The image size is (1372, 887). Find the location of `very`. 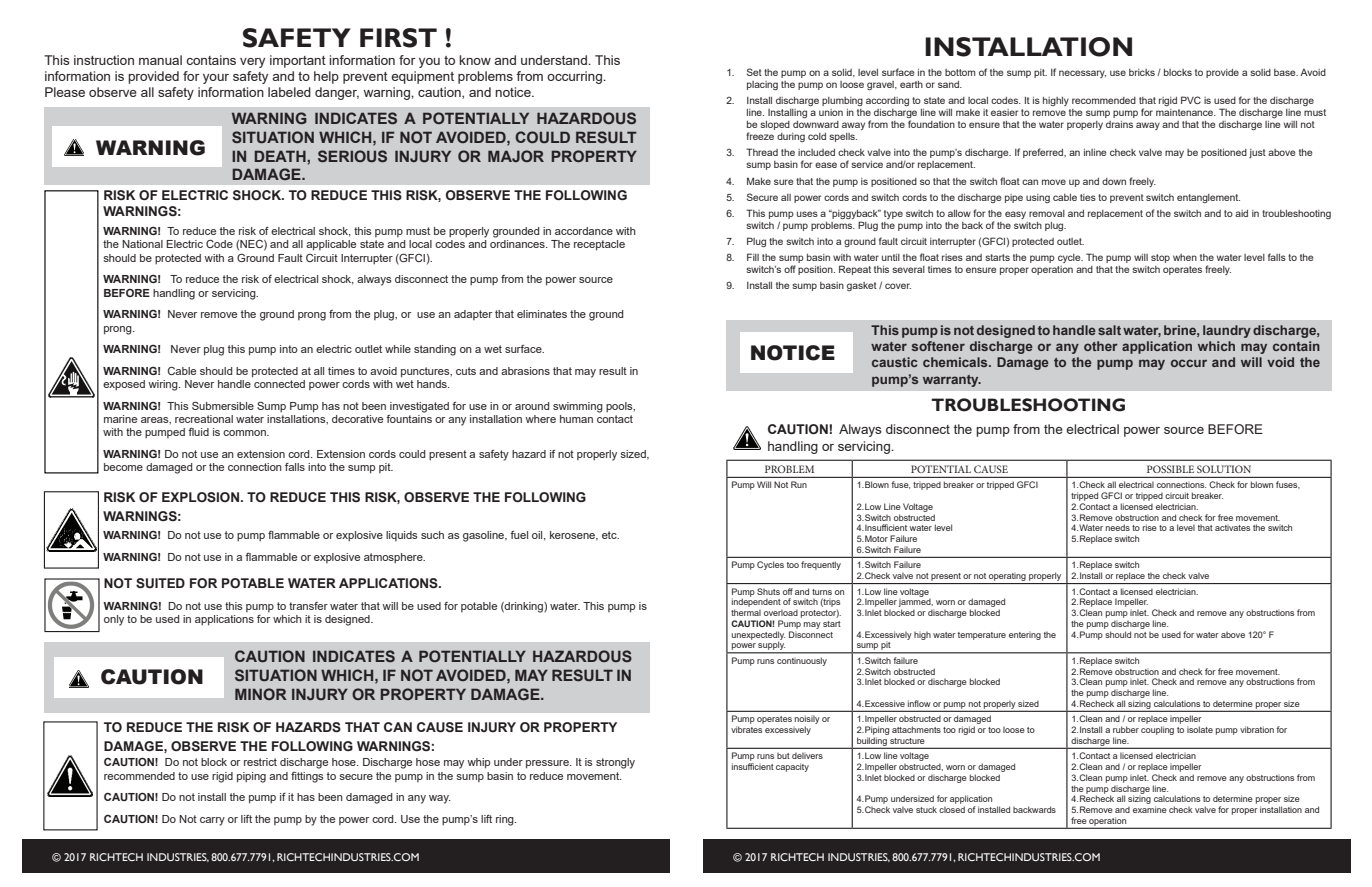

very is located at coordinates (252, 63).
